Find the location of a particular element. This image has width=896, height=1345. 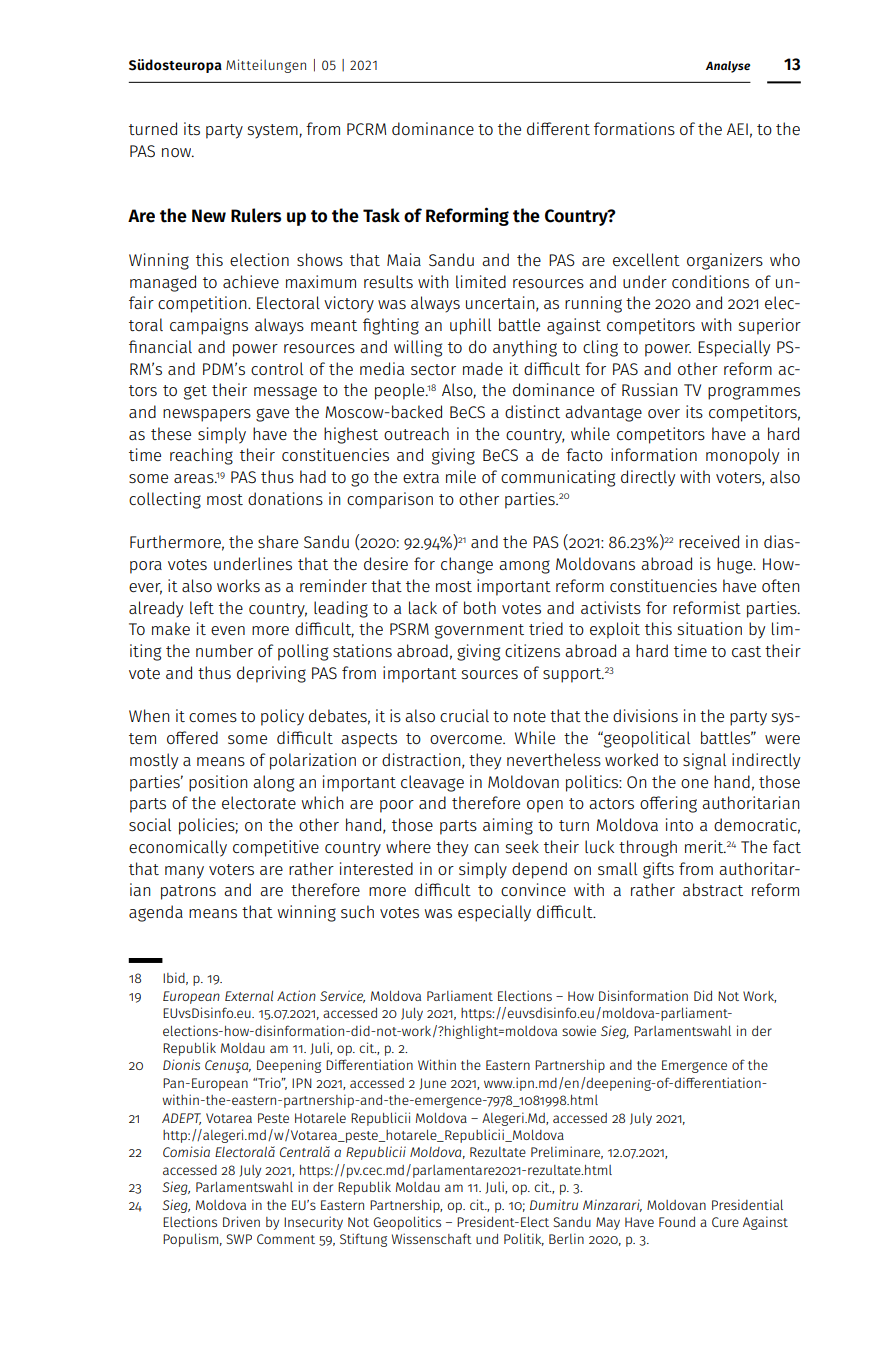

get is located at coordinates (195, 392).
